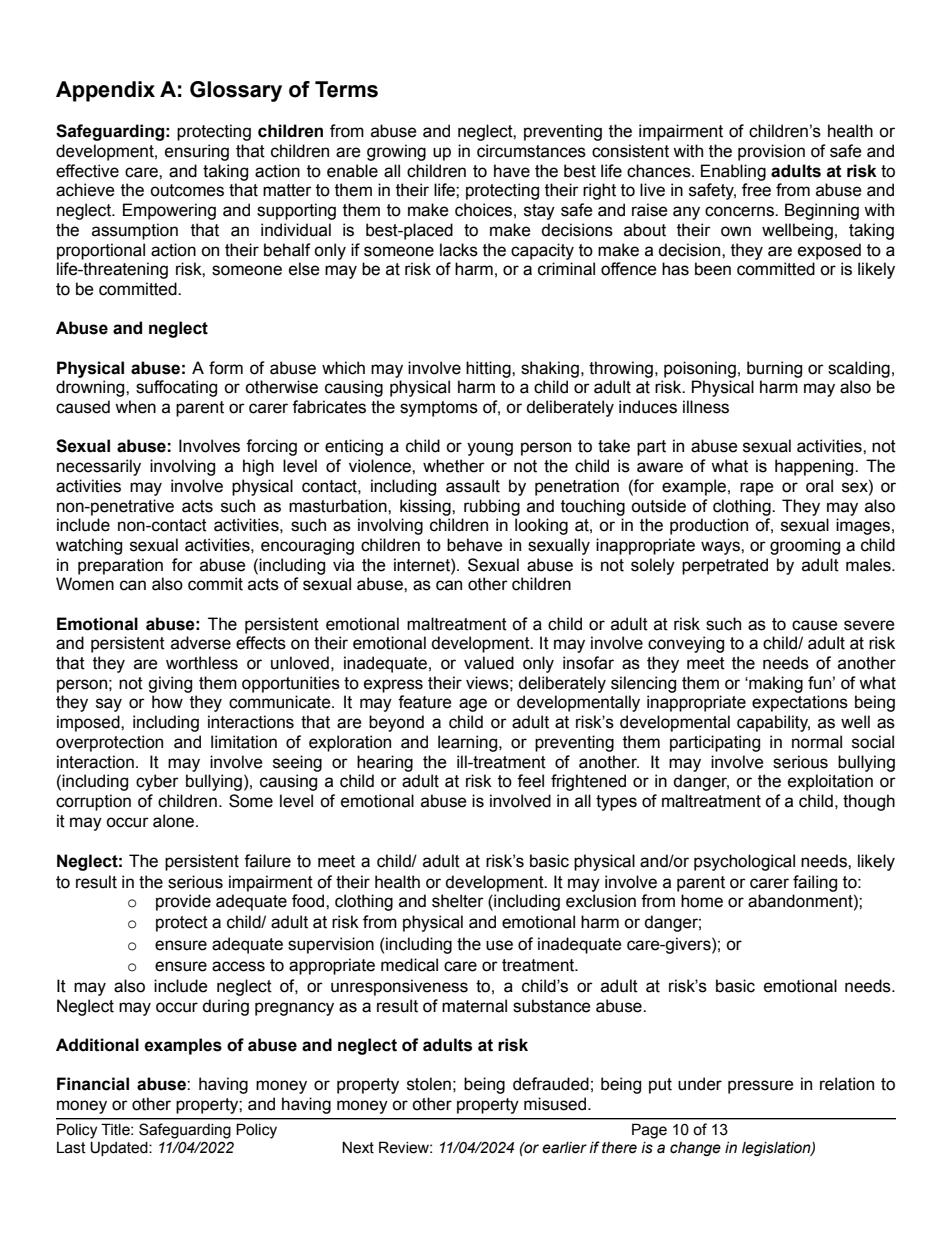 Image resolution: width=952 pixels, height=1233 pixels. What do you see at coordinates (120, 1148) in the screenshot?
I see `Updated` at bounding box center [120, 1148].
